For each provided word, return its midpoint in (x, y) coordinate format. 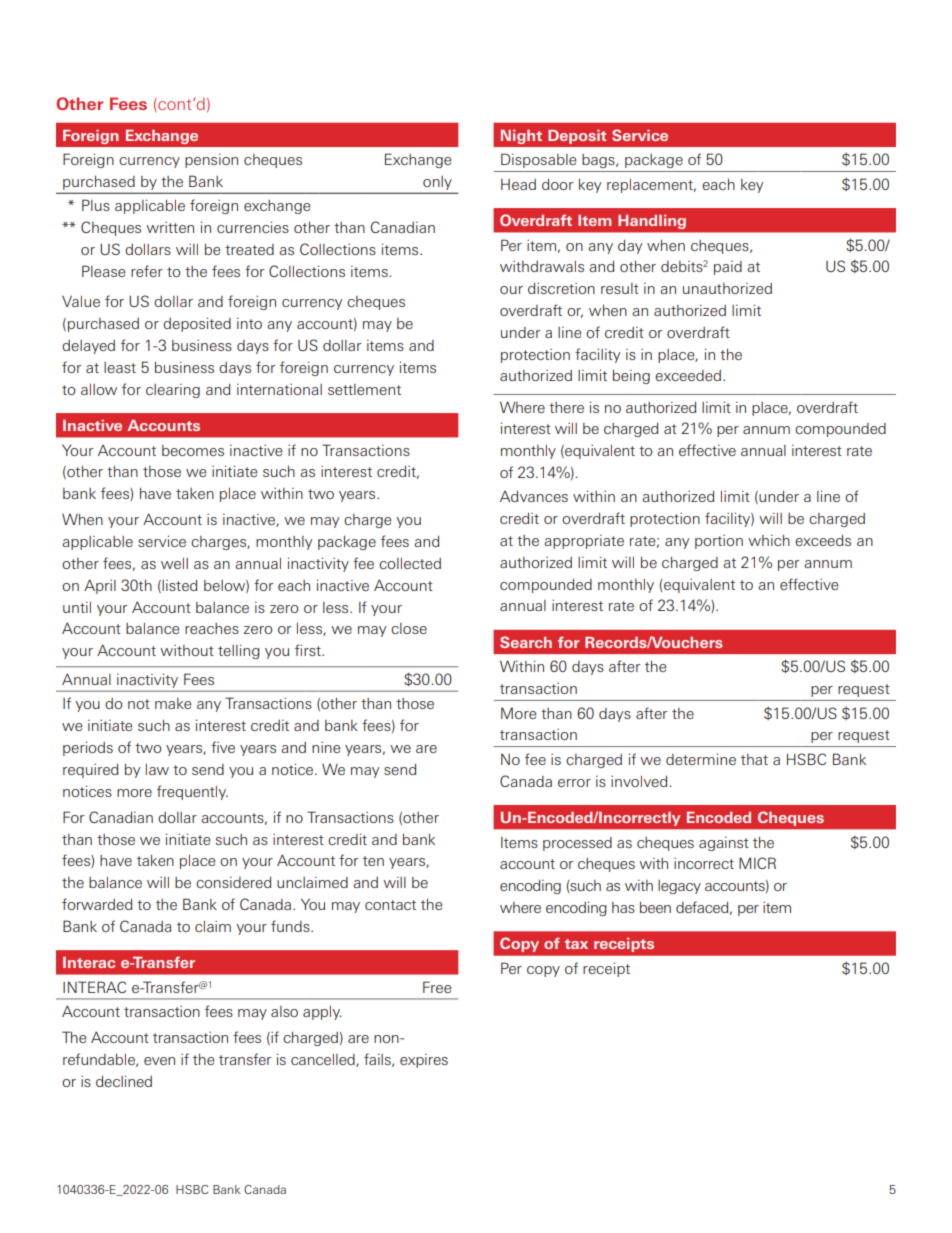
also (284, 1011)
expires (424, 1061)
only (437, 183)
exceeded (688, 375)
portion (719, 542)
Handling (652, 222)
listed (178, 586)
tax (576, 944)
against (724, 844)
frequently (192, 792)
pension (211, 161)
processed (577, 844)
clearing (173, 391)
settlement (364, 389)
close (409, 628)
